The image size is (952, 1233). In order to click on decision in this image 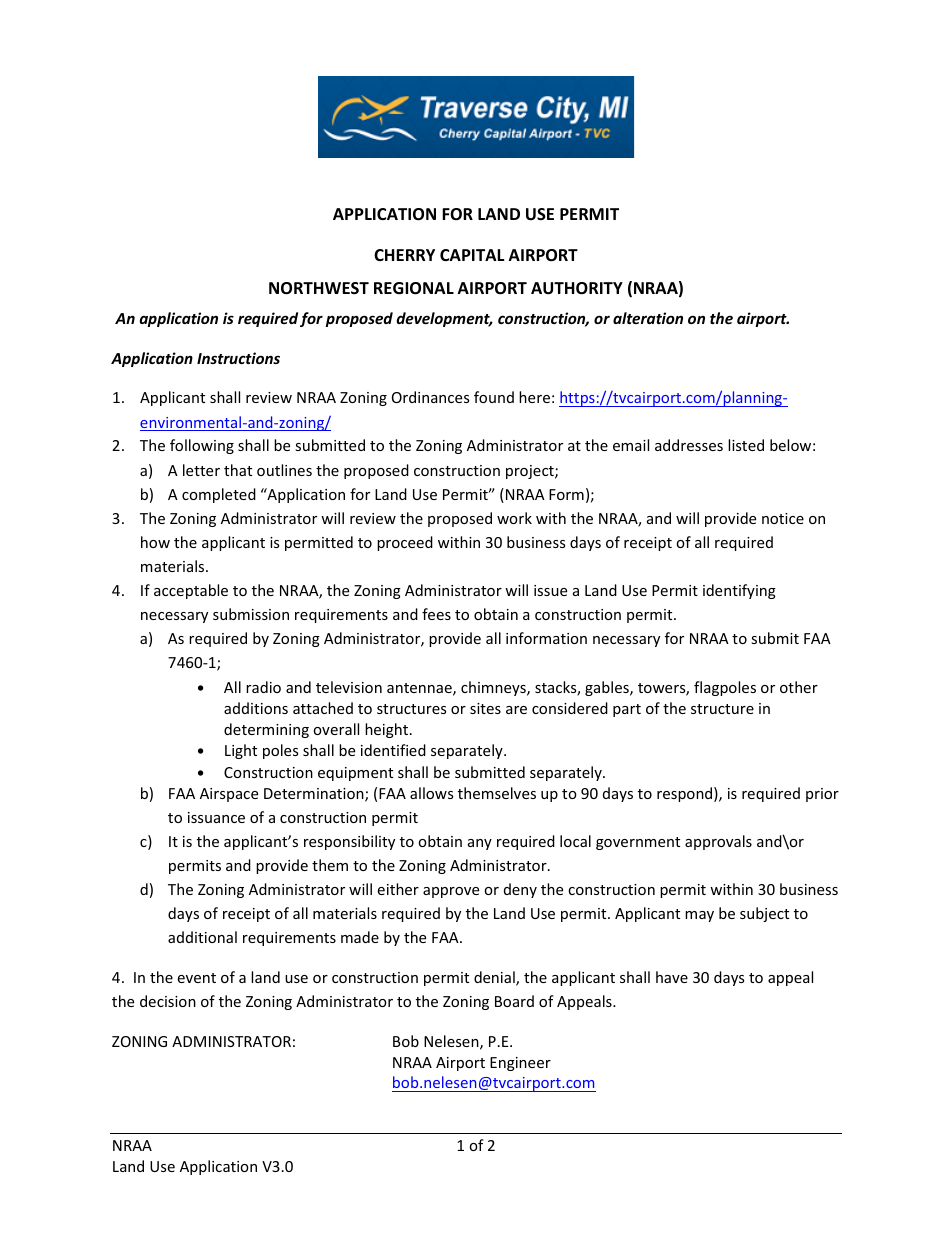, I will do `click(168, 1001)`.
